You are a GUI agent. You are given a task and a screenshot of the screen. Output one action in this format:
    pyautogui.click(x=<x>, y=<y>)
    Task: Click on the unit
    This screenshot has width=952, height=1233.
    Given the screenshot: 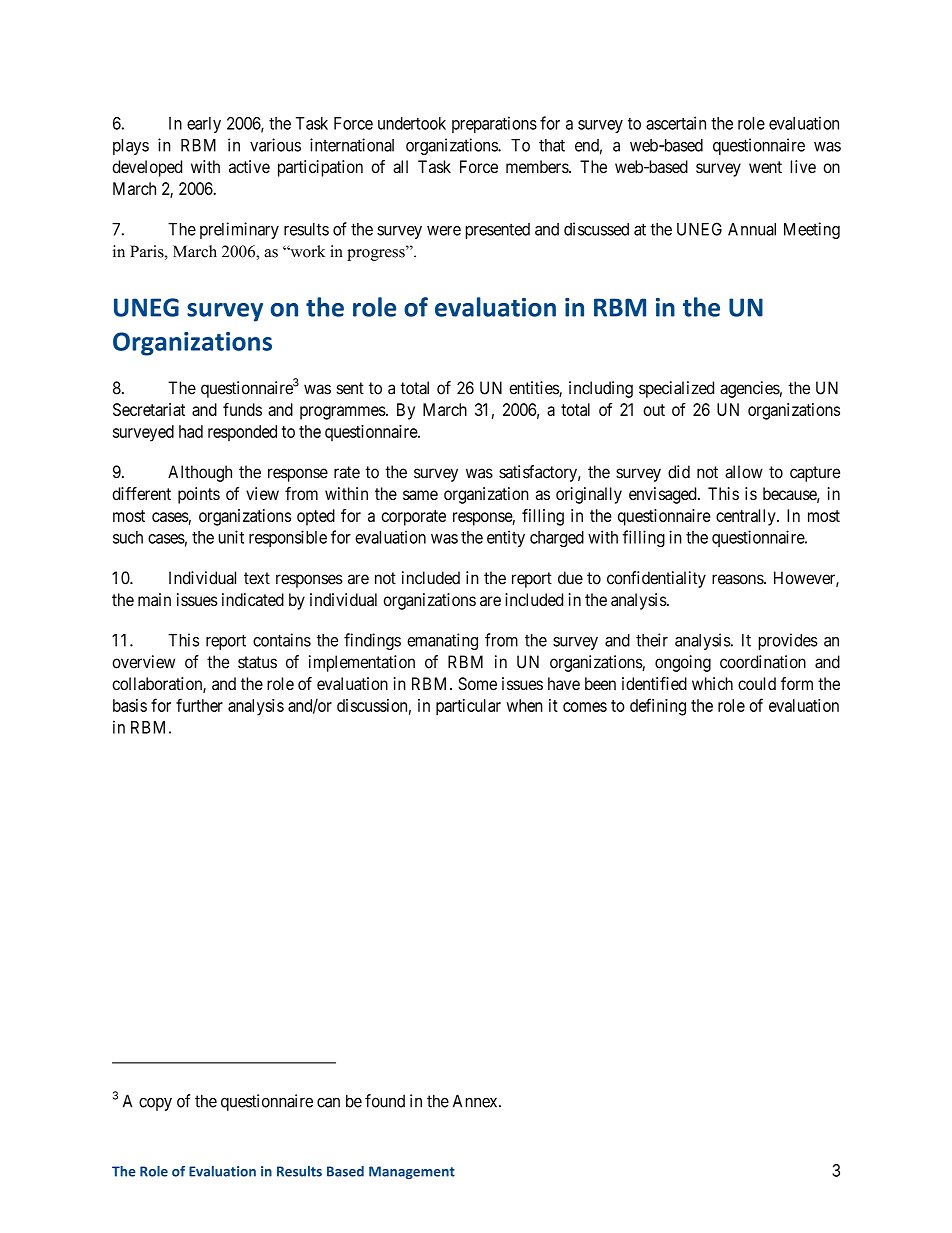 What is the action you would take?
    pyautogui.click(x=231, y=537)
